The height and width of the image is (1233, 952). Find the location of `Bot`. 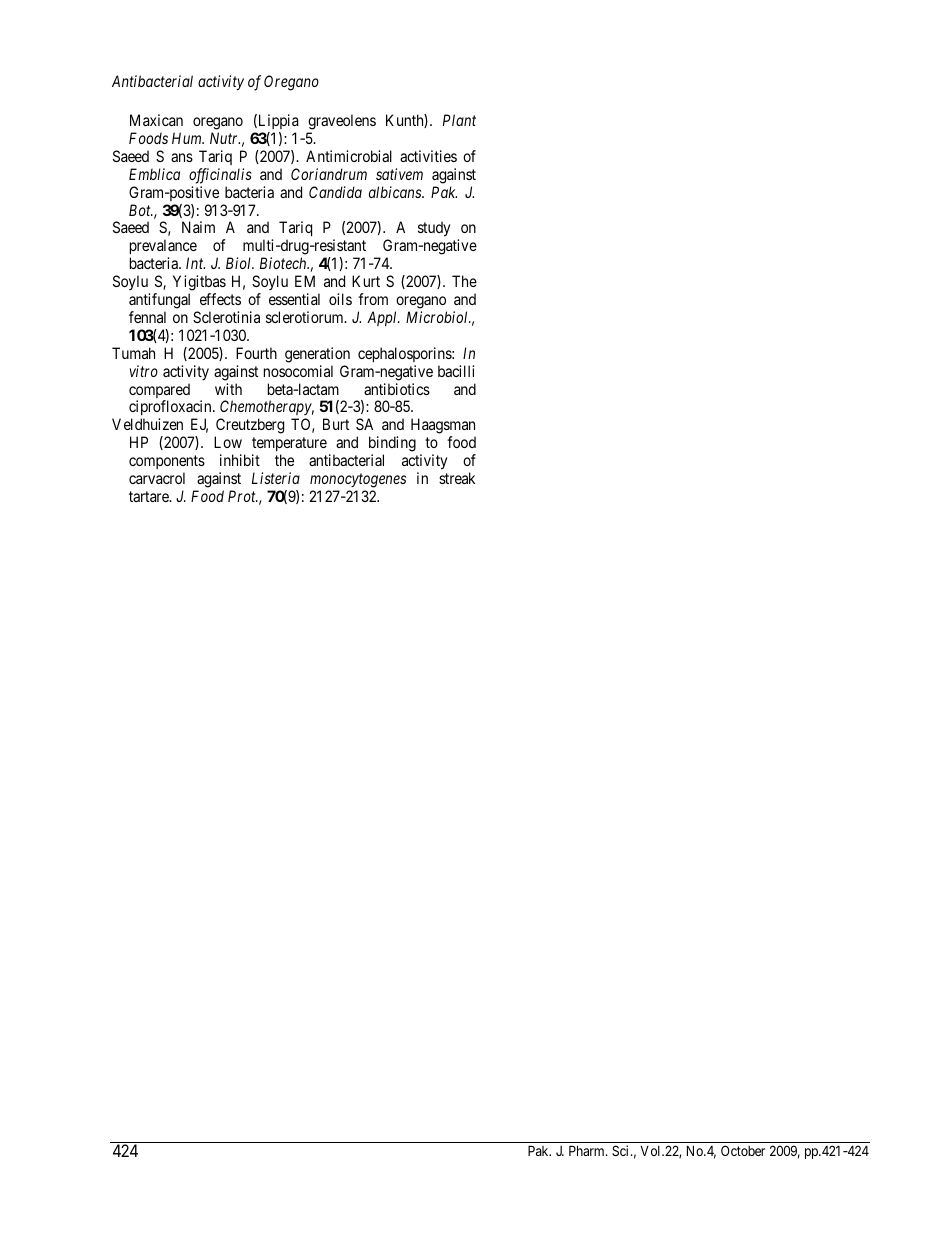

Bot is located at coordinates (141, 210).
